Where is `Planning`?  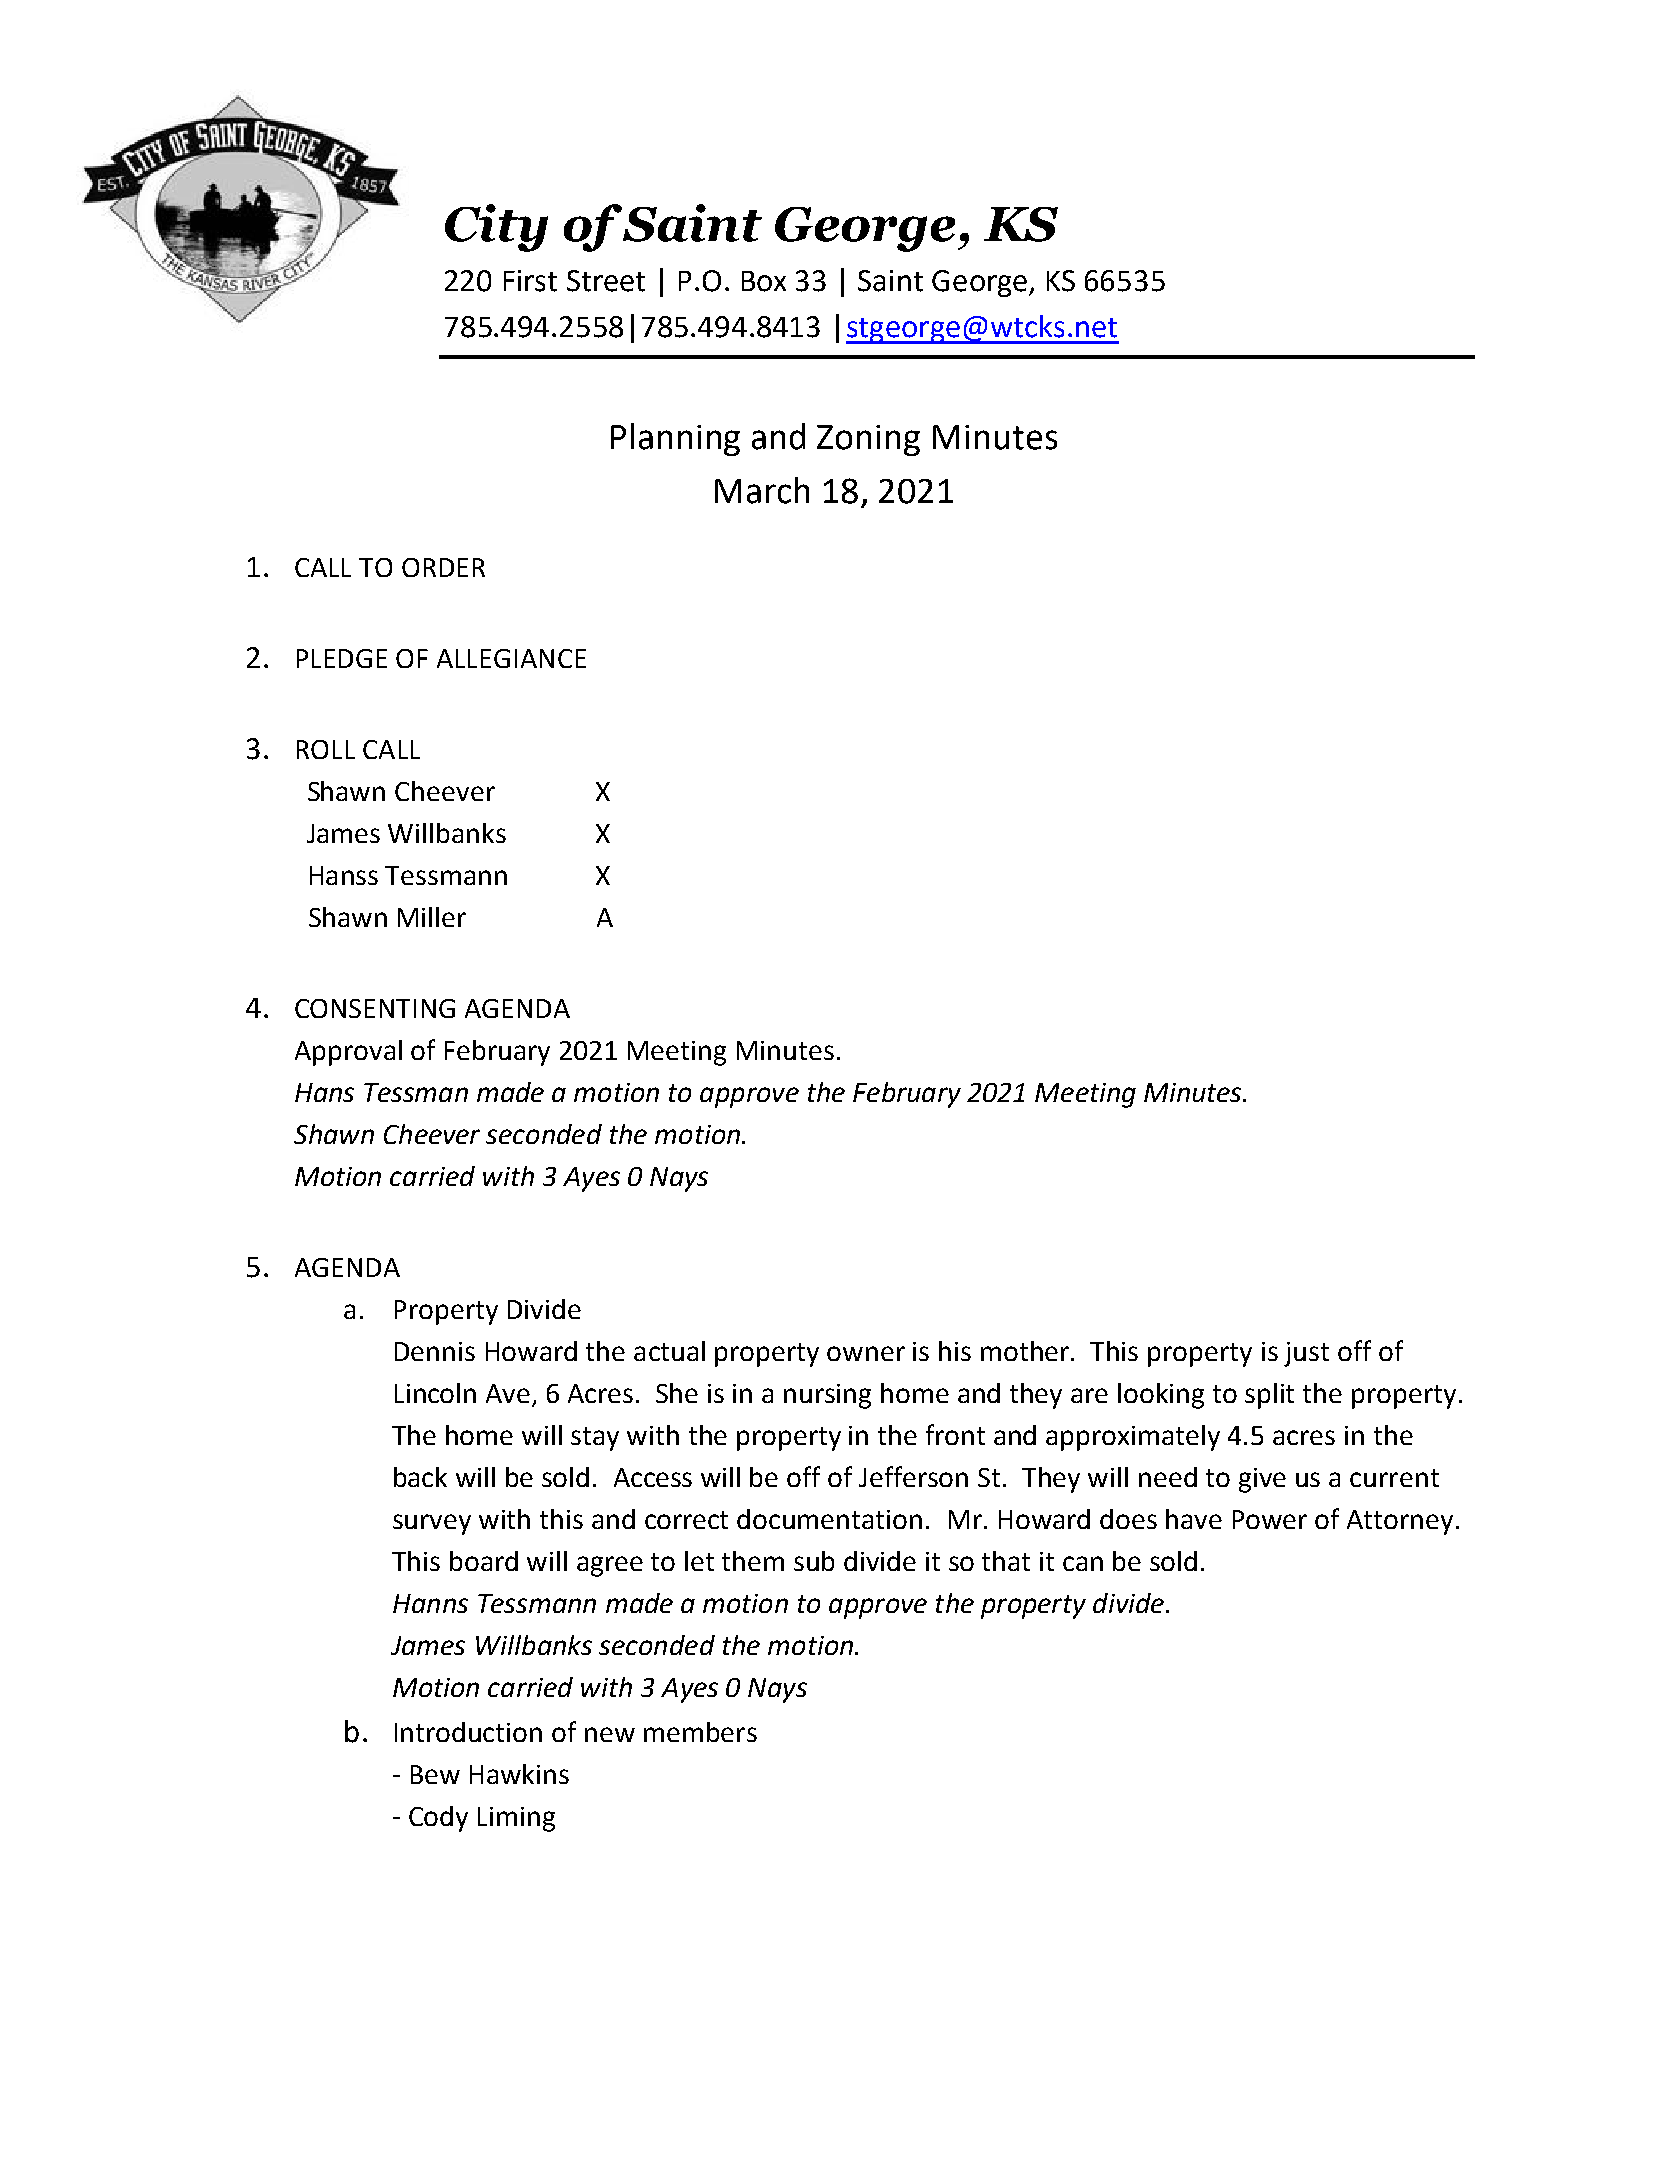
Planning is located at coordinates (675, 439).
